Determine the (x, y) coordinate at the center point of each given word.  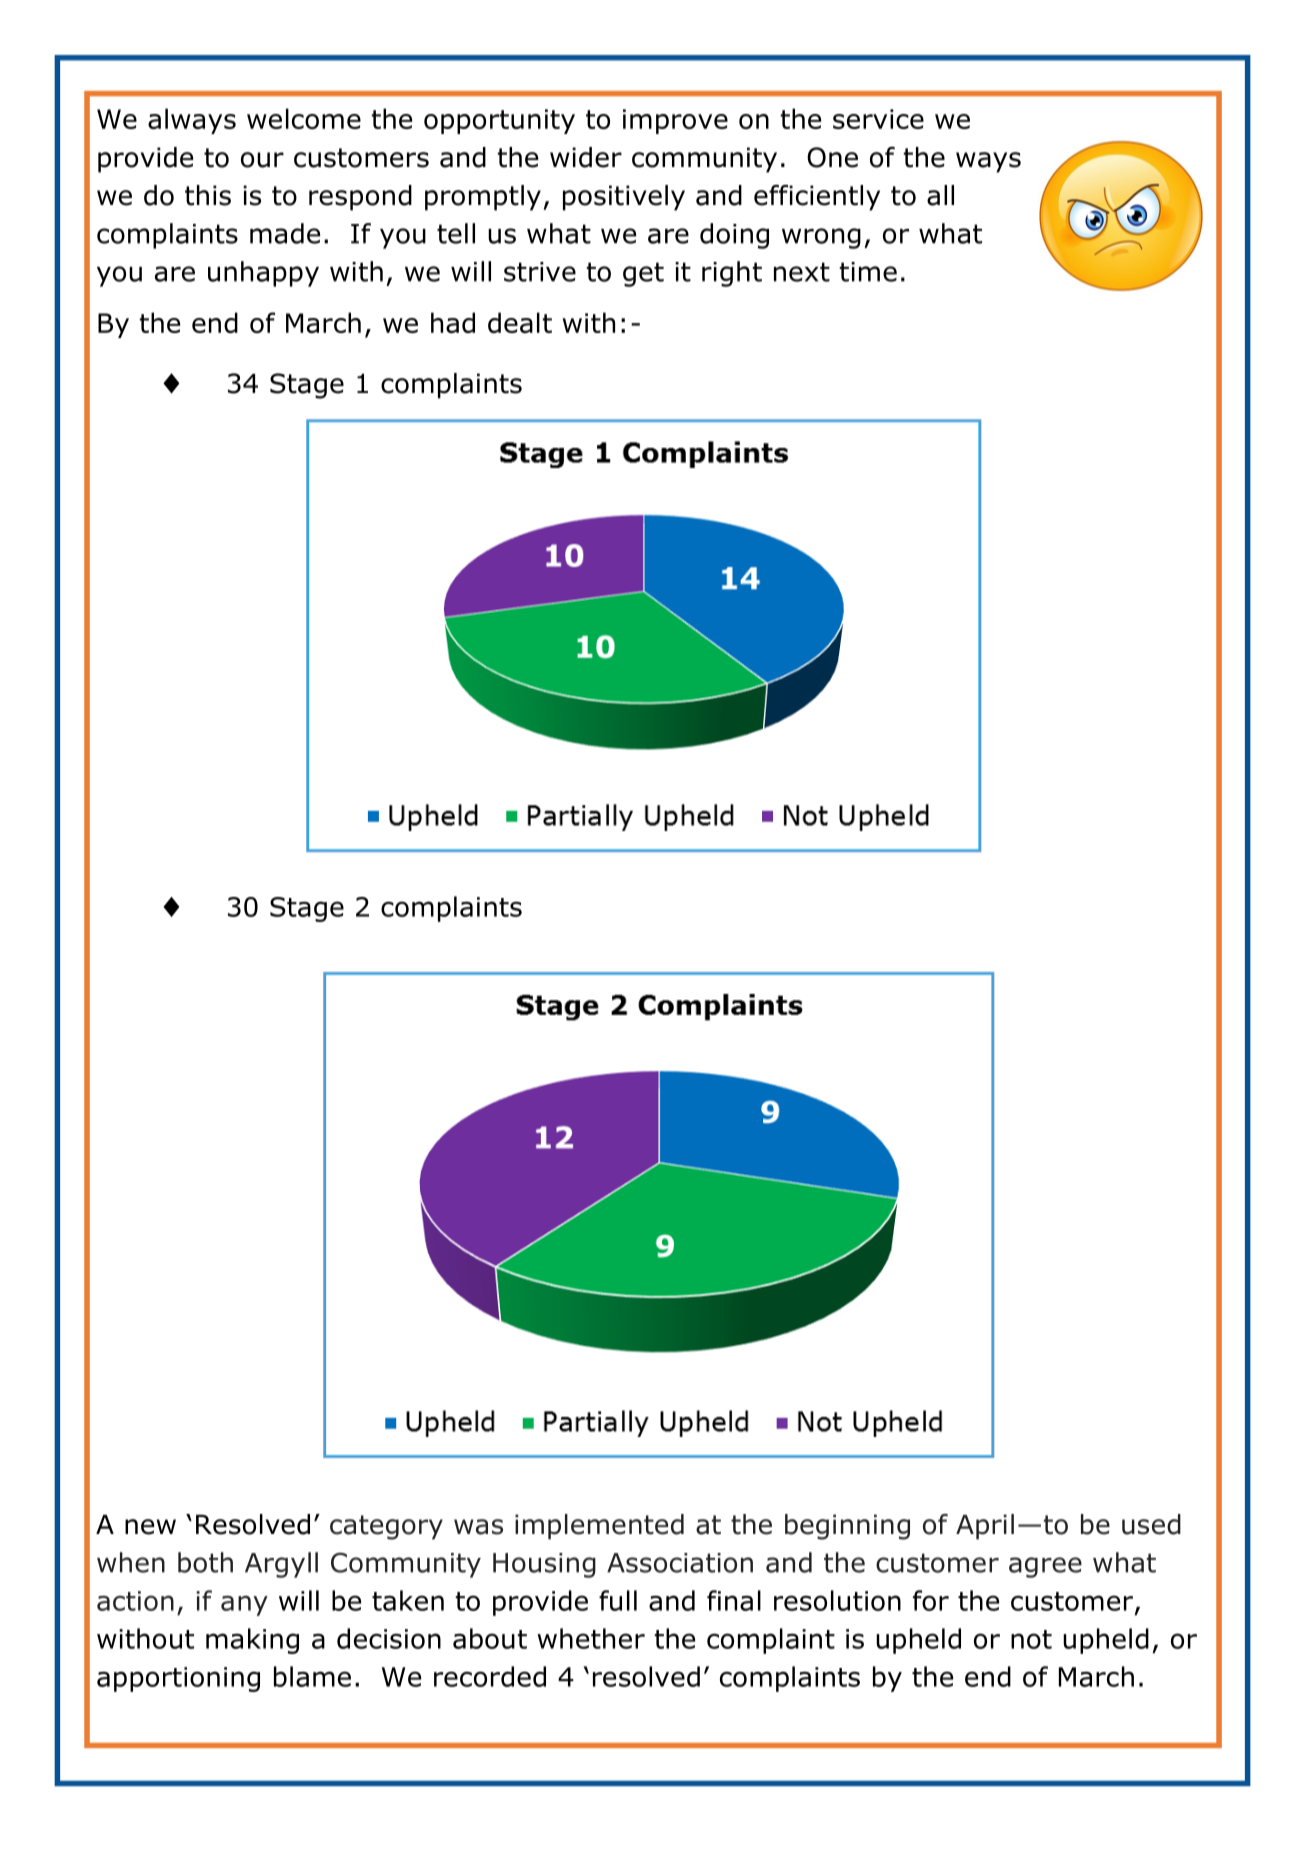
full (618, 1600)
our (262, 160)
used (1151, 1524)
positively (624, 198)
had (453, 322)
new (150, 1527)
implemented (599, 1527)
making (252, 1641)
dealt (520, 322)
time (868, 272)
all (940, 195)
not (1031, 1639)
